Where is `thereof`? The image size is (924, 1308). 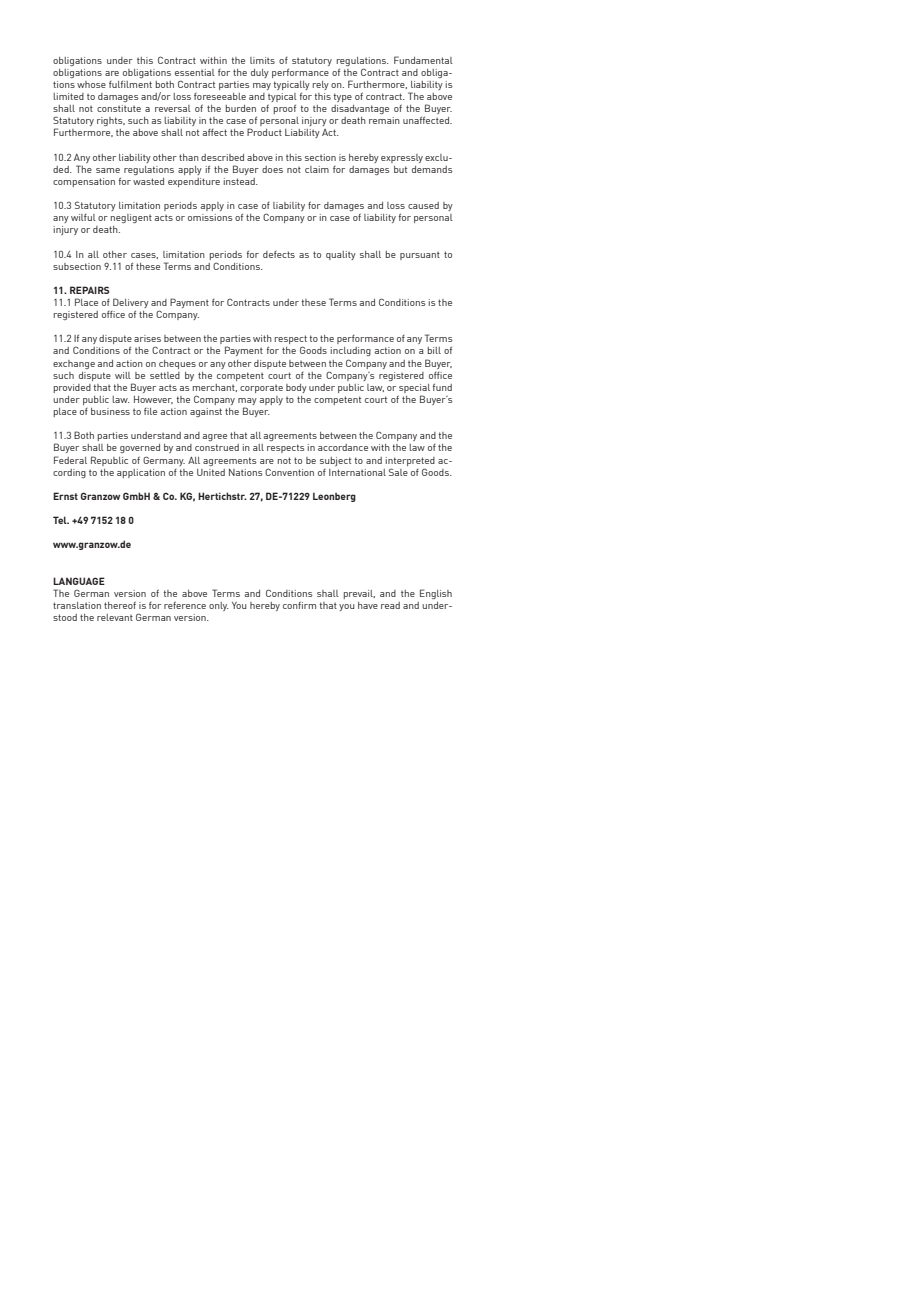
thereof is located at coordinates (120, 605).
